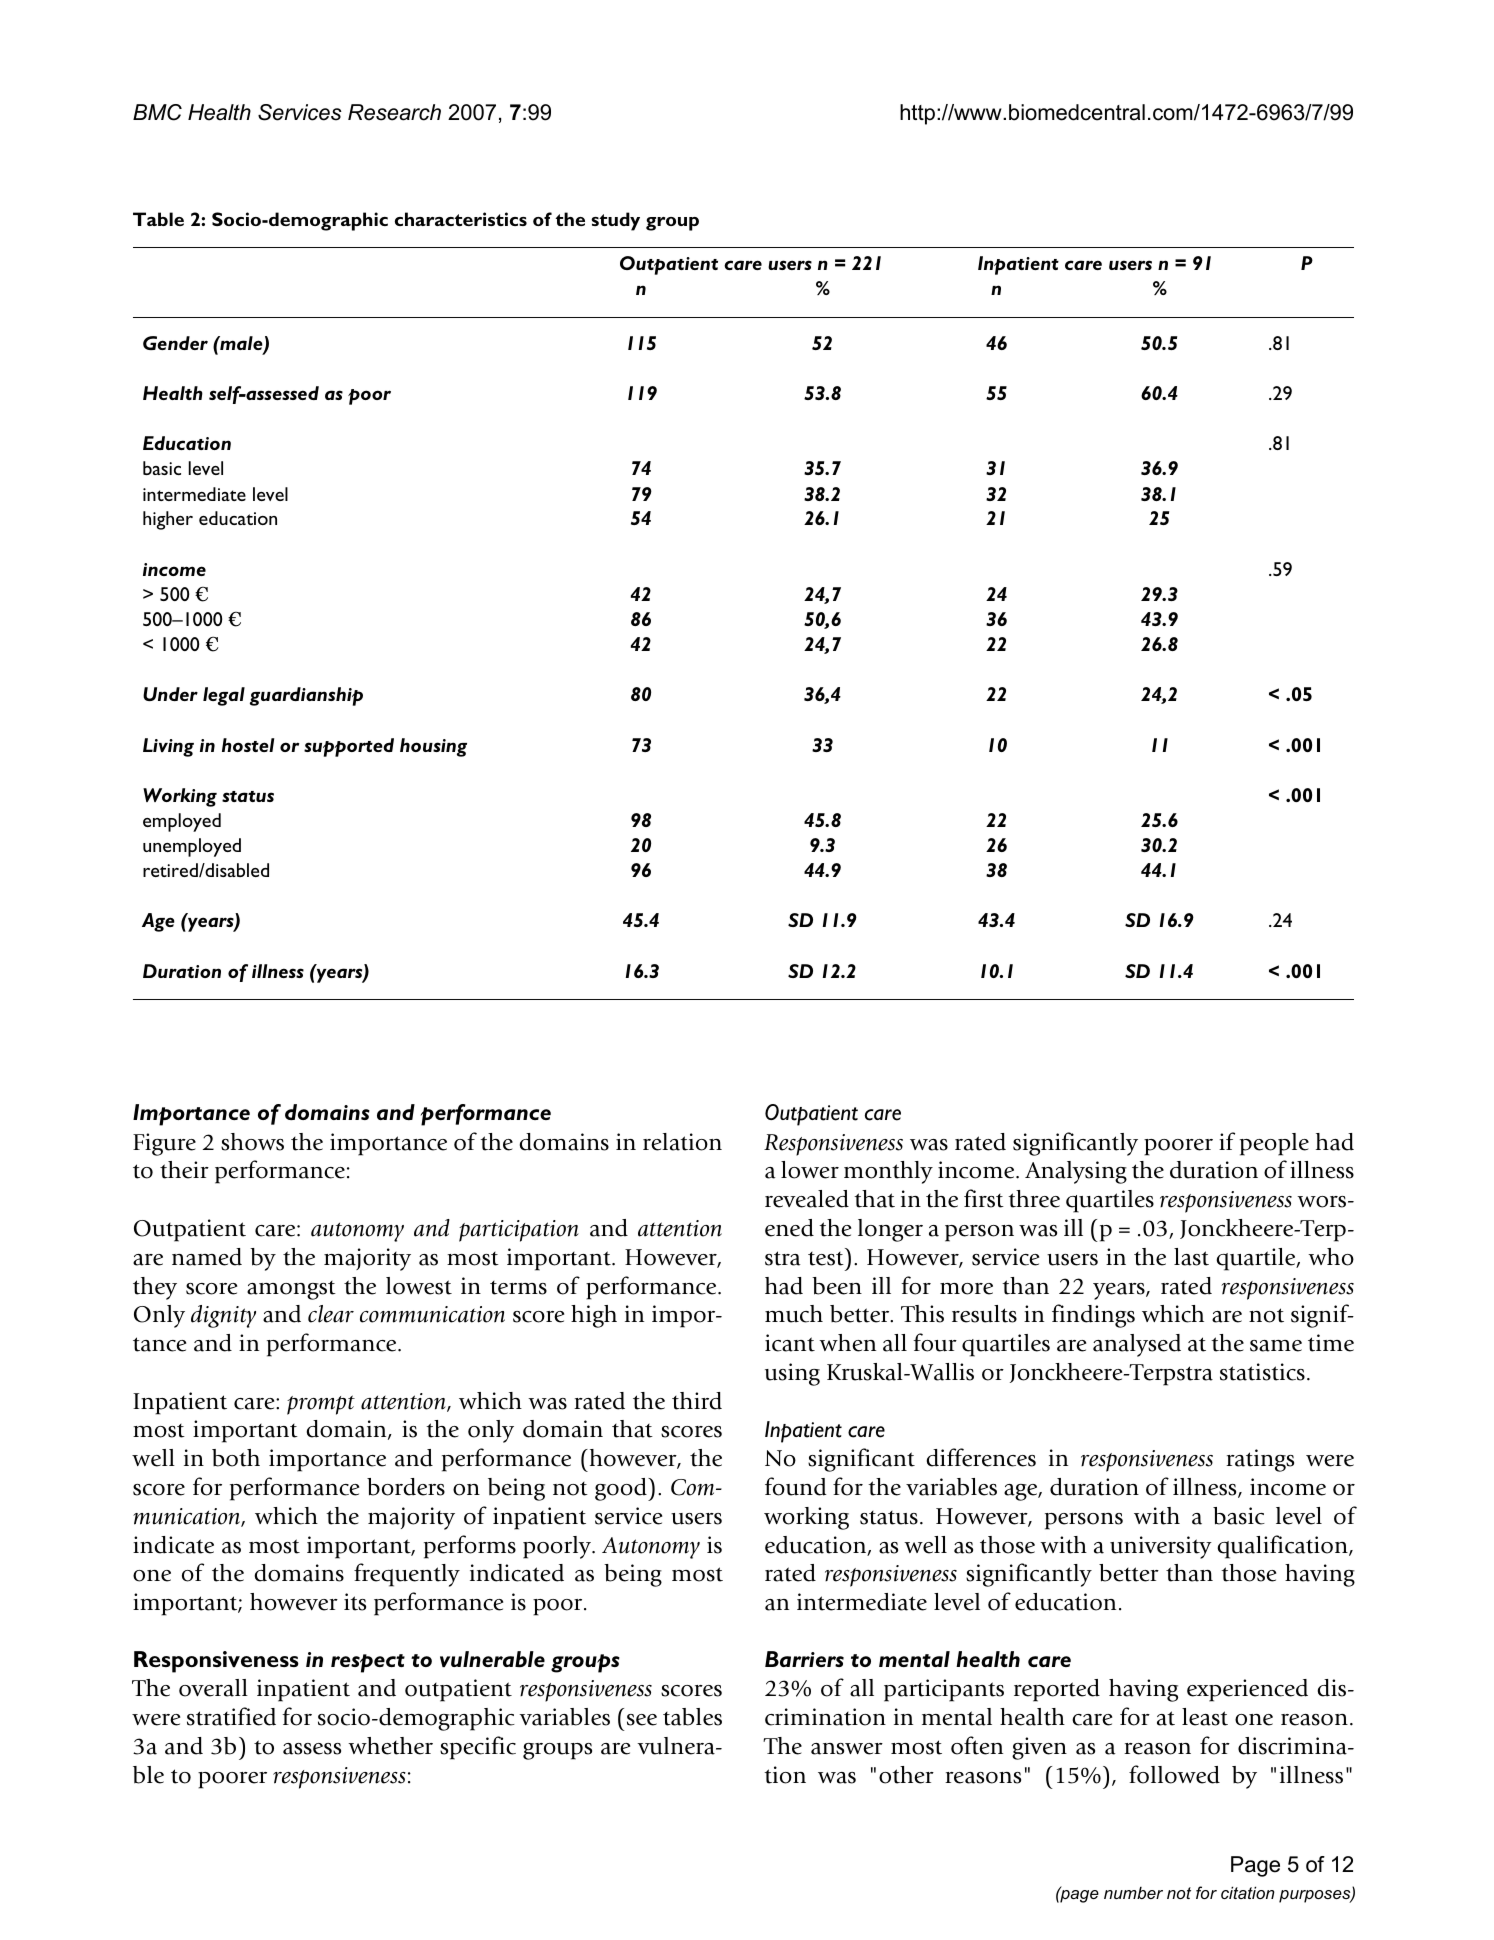 The height and width of the screenshot is (1940, 1494). I want to click on lower, so click(810, 1170).
